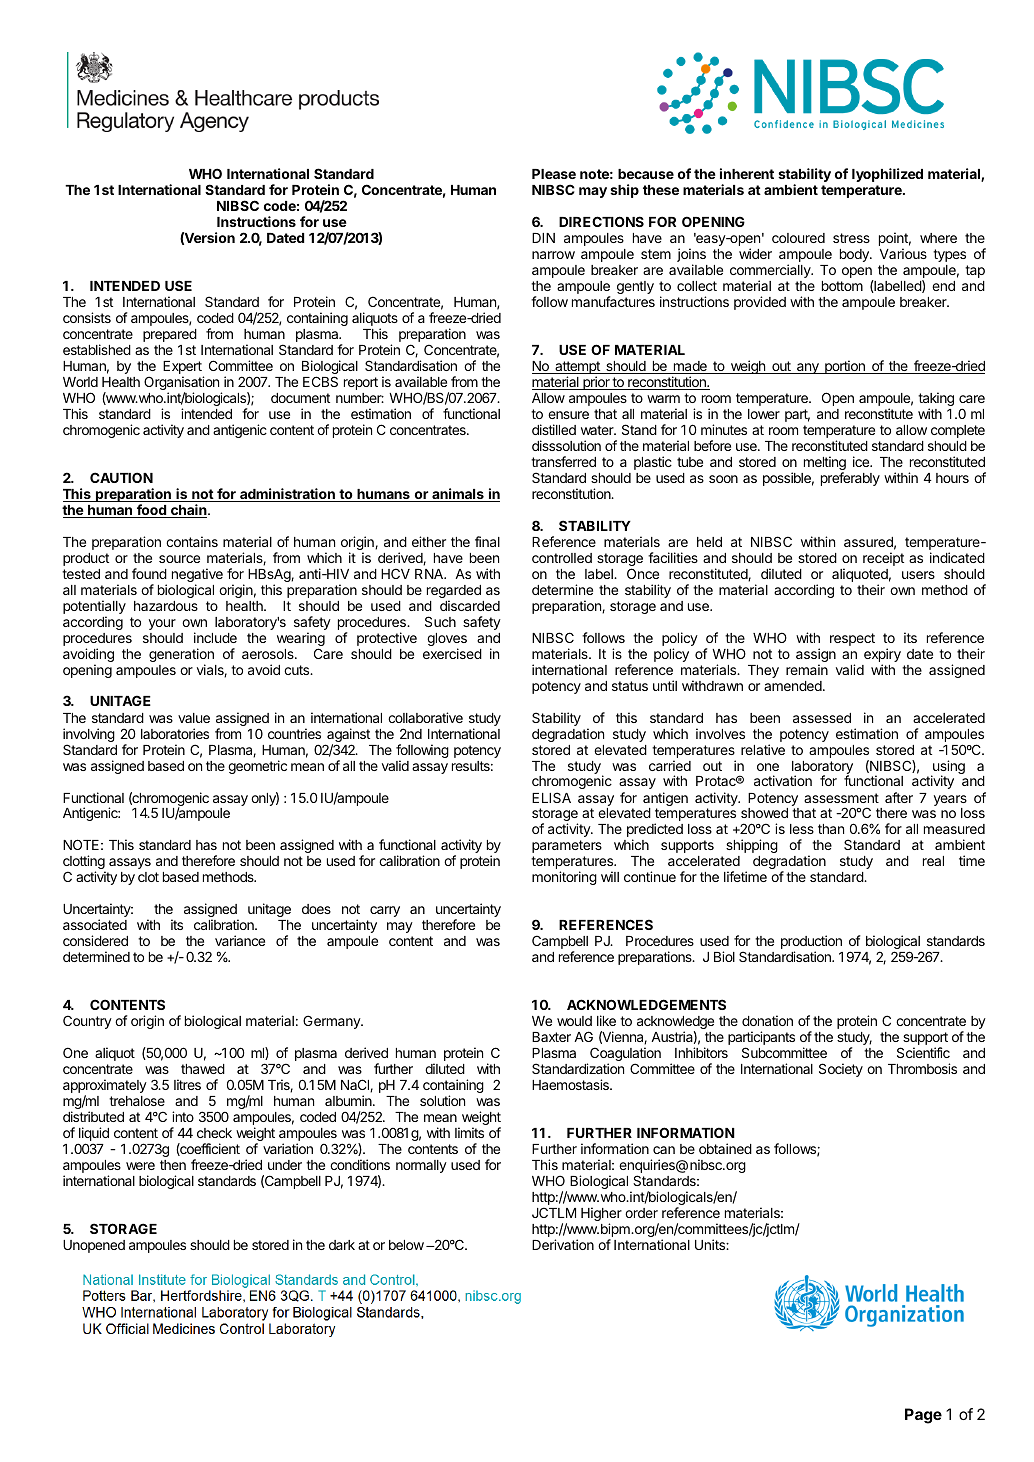 The image size is (1034, 1462). What do you see at coordinates (470, 605) in the screenshot?
I see `discarded` at bounding box center [470, 605].
